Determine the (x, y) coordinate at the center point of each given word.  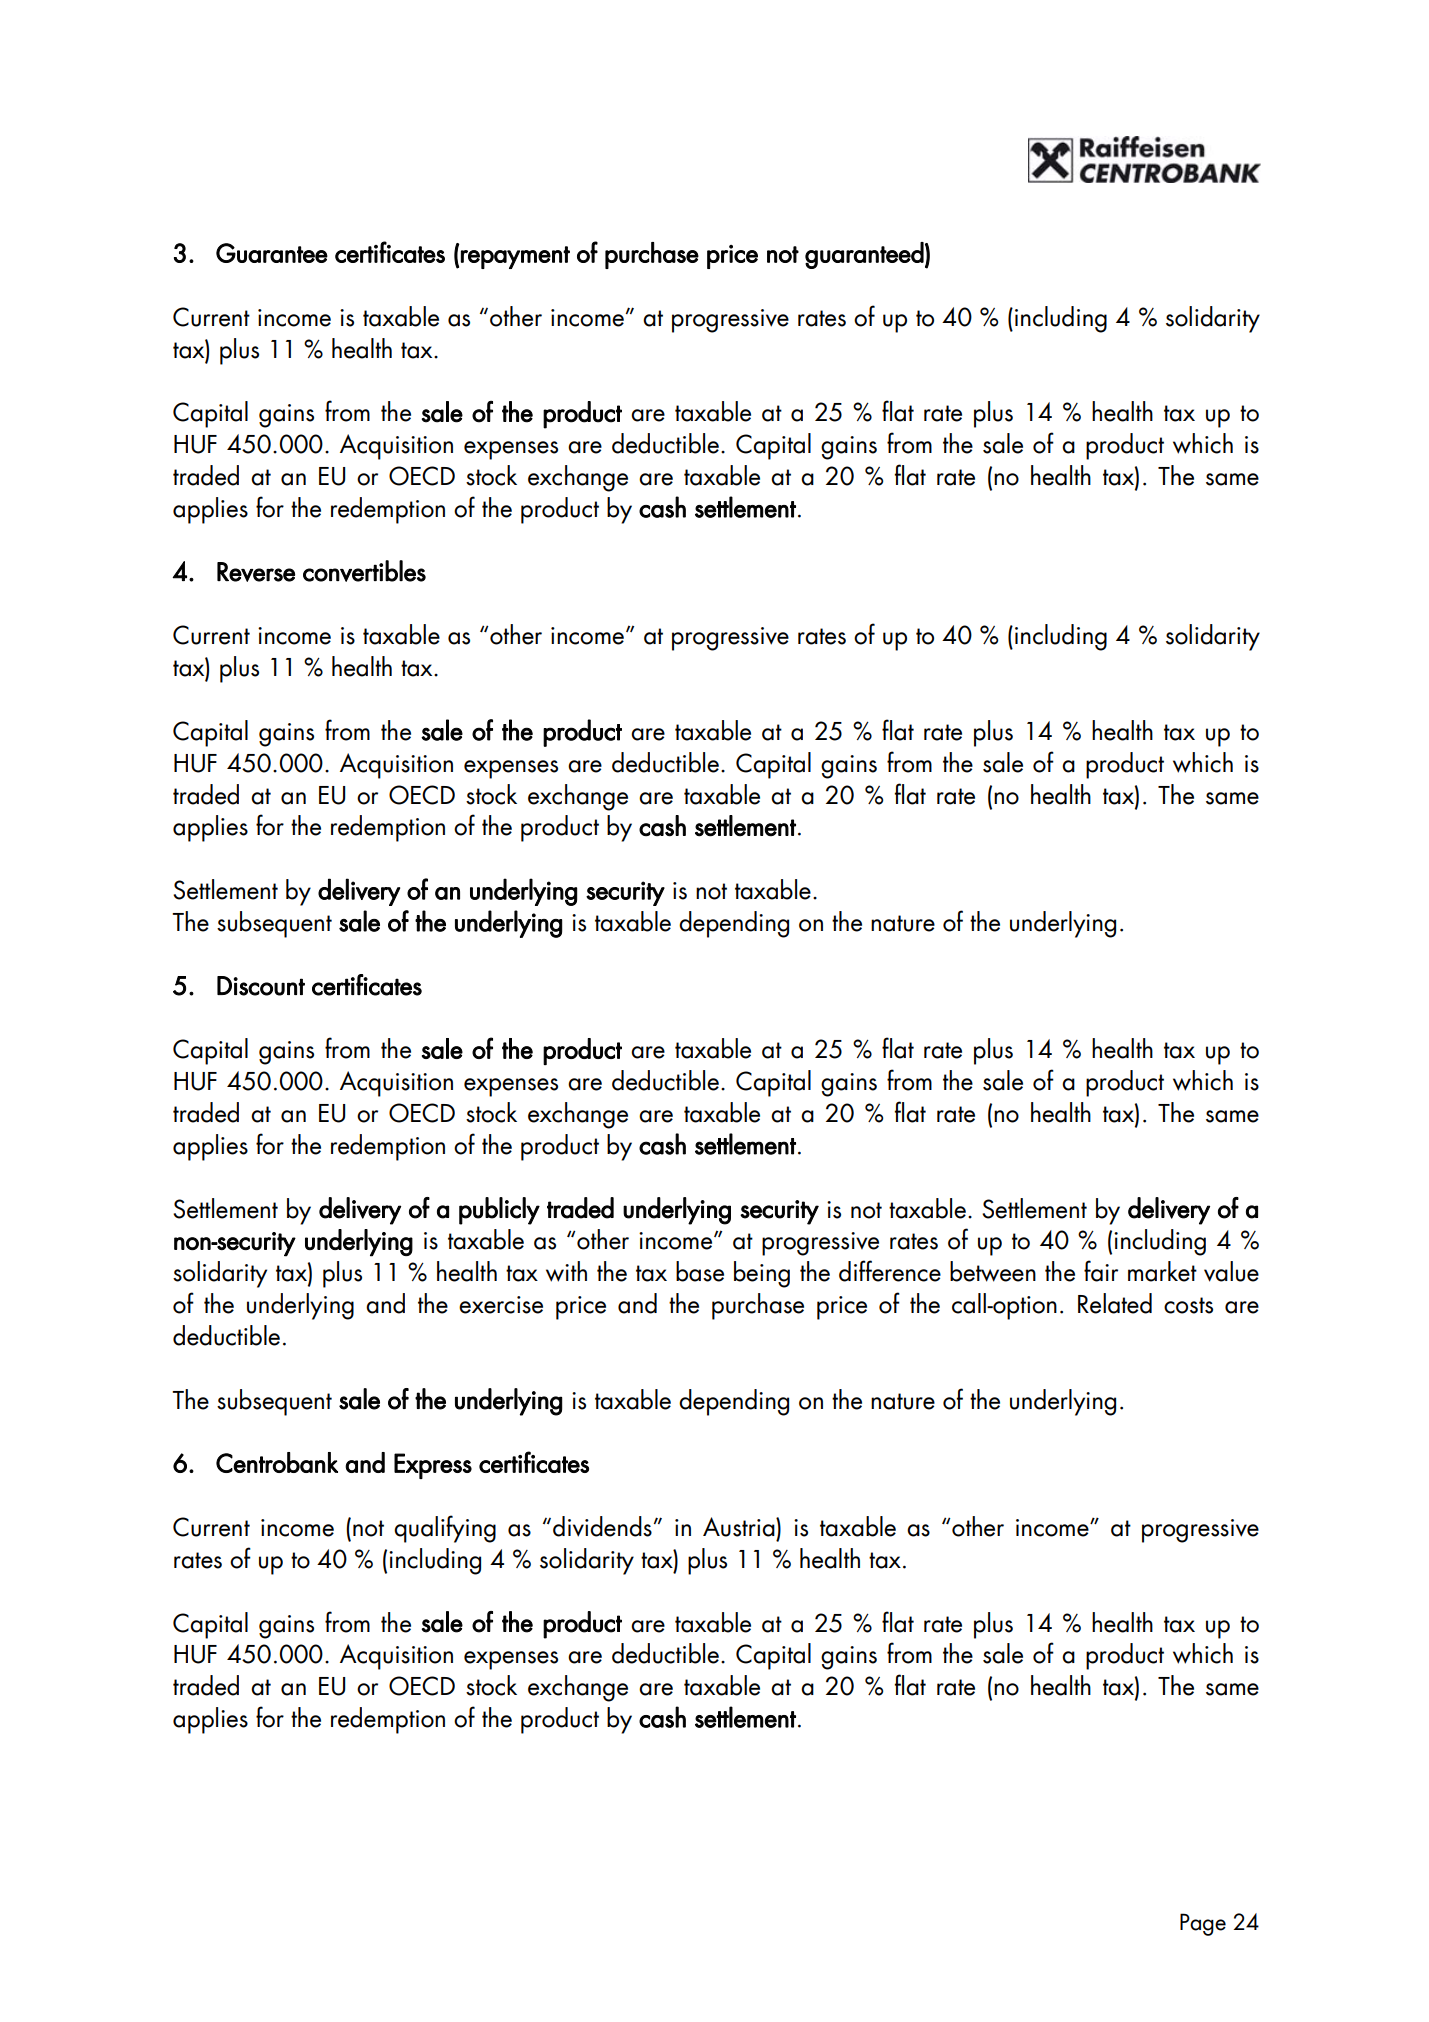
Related (1115, 1303)
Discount (261, 986)
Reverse (256, 572)
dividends (602, 1526)
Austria (740, 1527)
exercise (501, 1305)
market (1162, 1271)
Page (1203, 1924)
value (1231, 1271)
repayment (515, 257)
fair (1101, 1271)
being (762, 1274)
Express (433, 1466)
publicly (499, 1211)
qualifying (445, 1529)
